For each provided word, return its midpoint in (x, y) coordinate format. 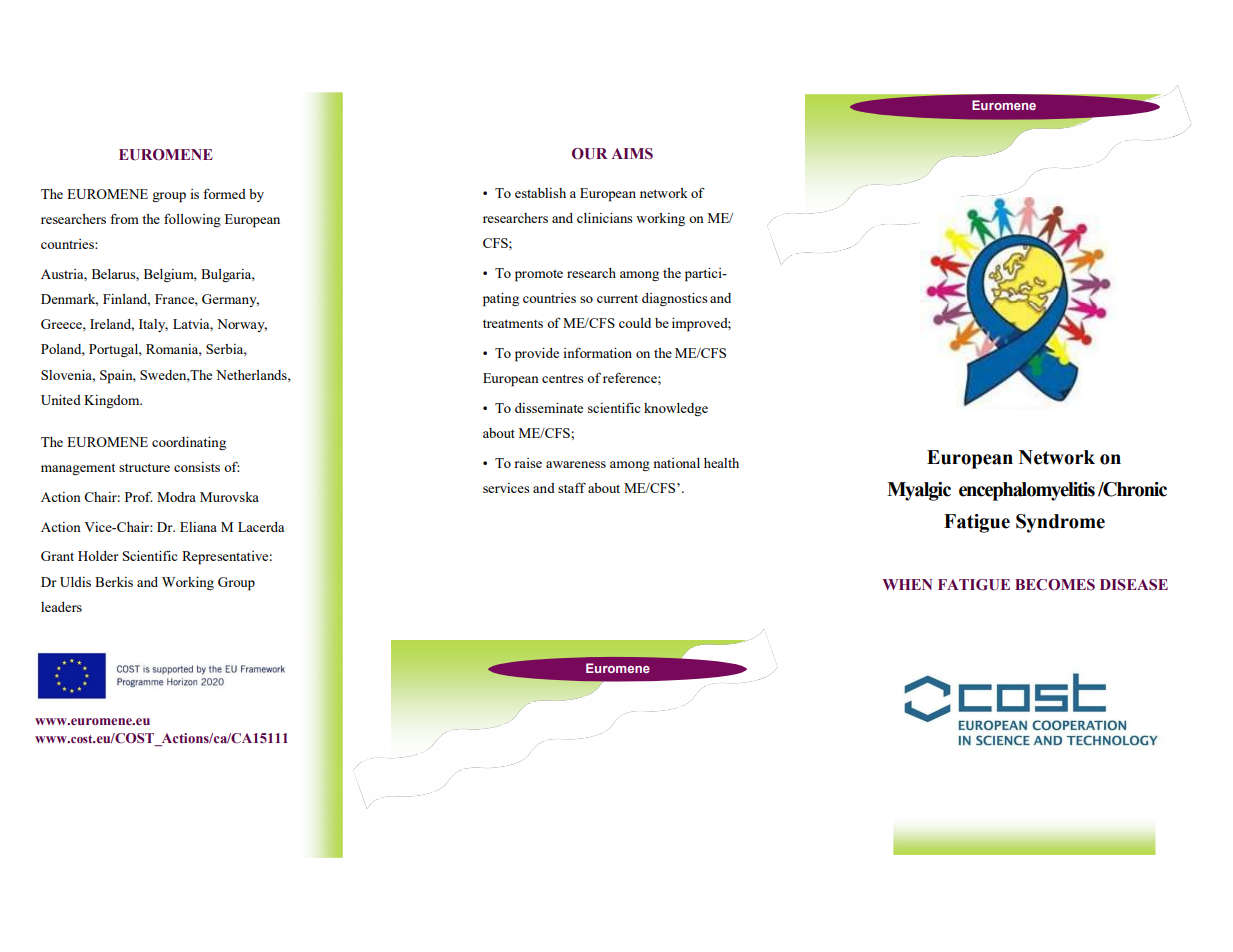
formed (224, 193)
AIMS (632, 153)
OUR (589, 154)
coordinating (189, 443)
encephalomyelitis (1027, 491)
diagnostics (675, 299)
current (617, 299)
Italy (153, 325)
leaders (61, 607)
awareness (576, 464)
